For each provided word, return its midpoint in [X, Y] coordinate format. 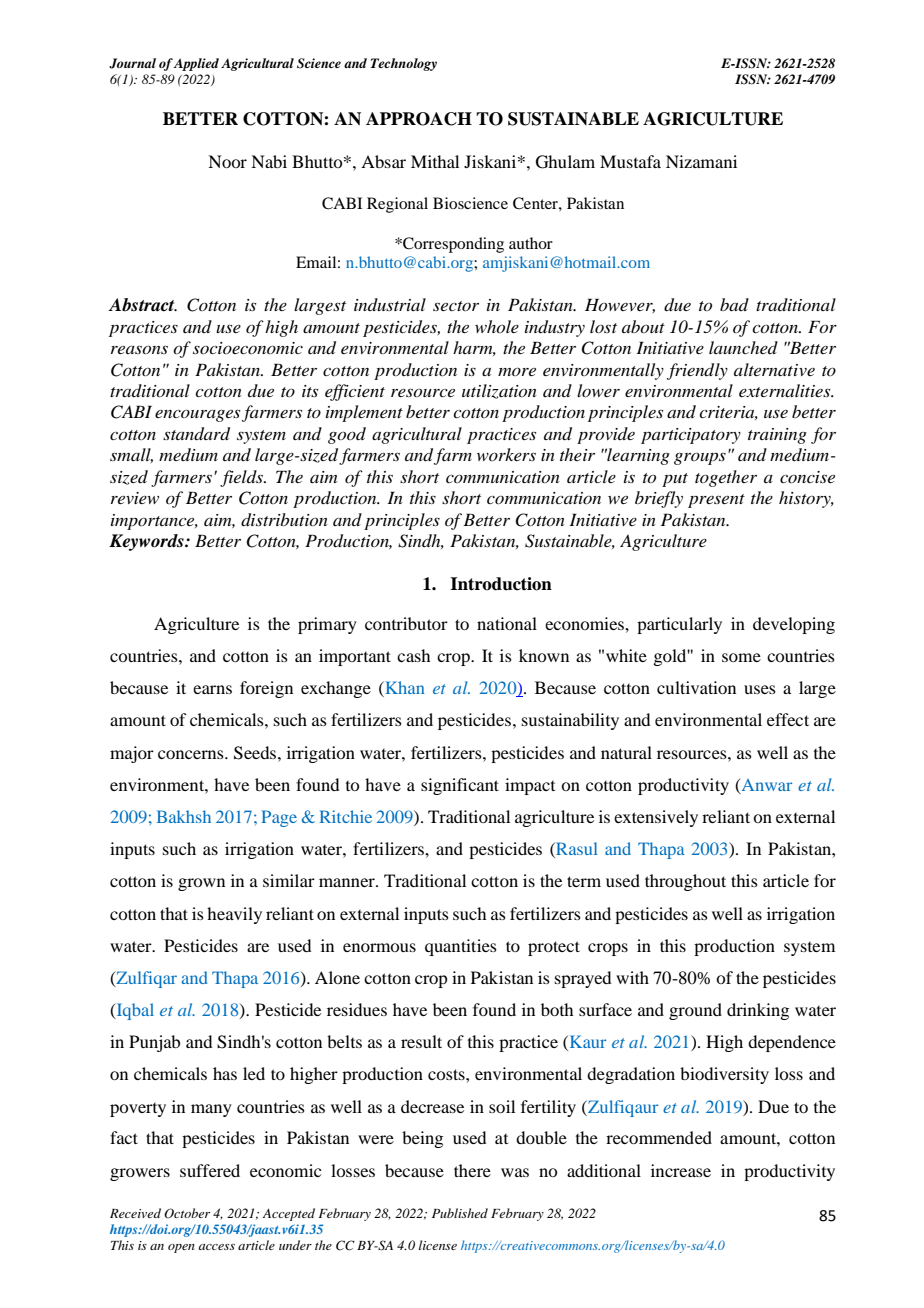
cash [413, 655]
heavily [234, 915]
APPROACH [419, 119]
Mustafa [630, 161]
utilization [499, 391]
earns [212, 689]
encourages [197, 415]
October [187, 1213]
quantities [461, 947]
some [741, 657]
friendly [697, 371]
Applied [196, 64]
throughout [685, 882]
